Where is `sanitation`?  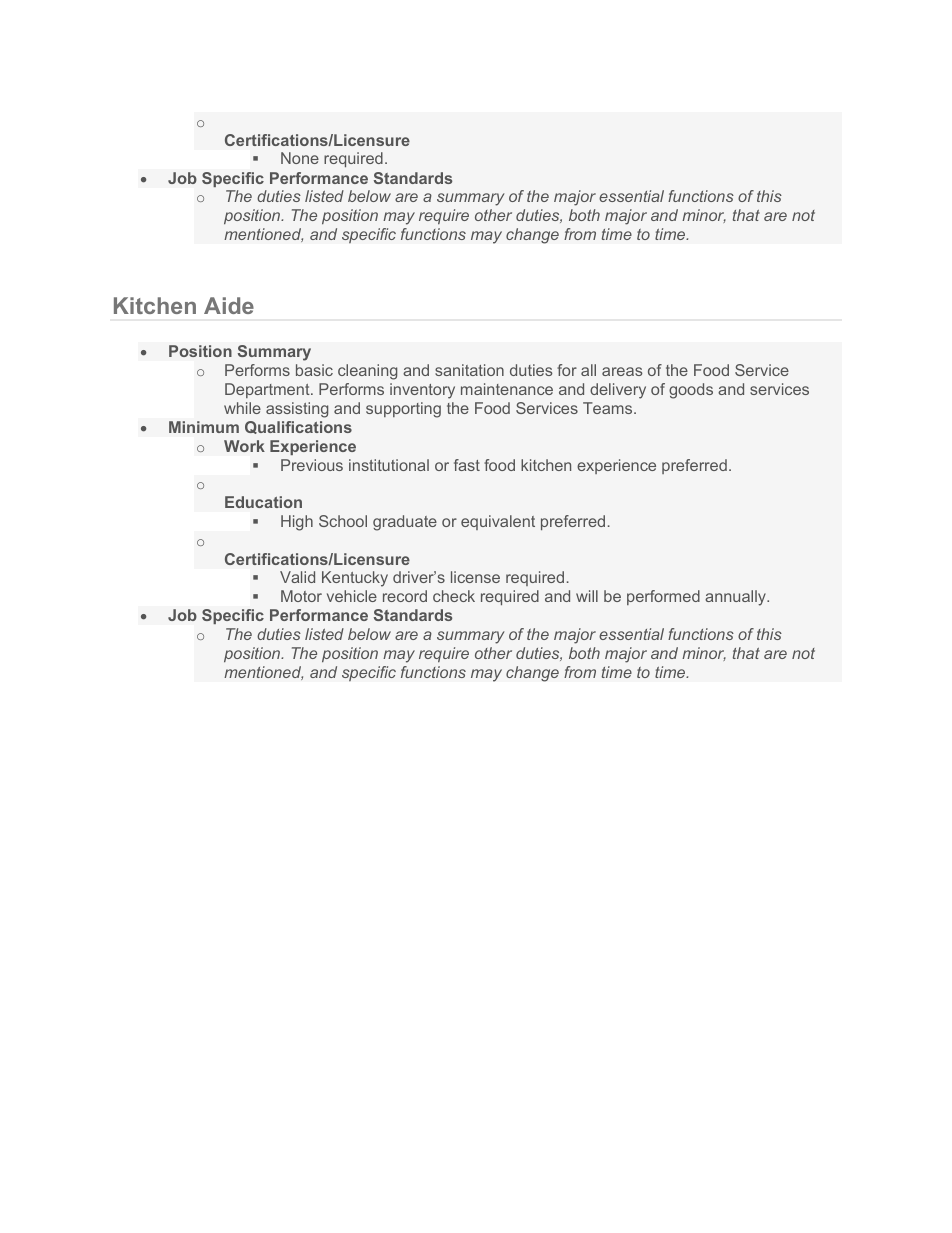
sanitation is located at coordinates (469, 370).
